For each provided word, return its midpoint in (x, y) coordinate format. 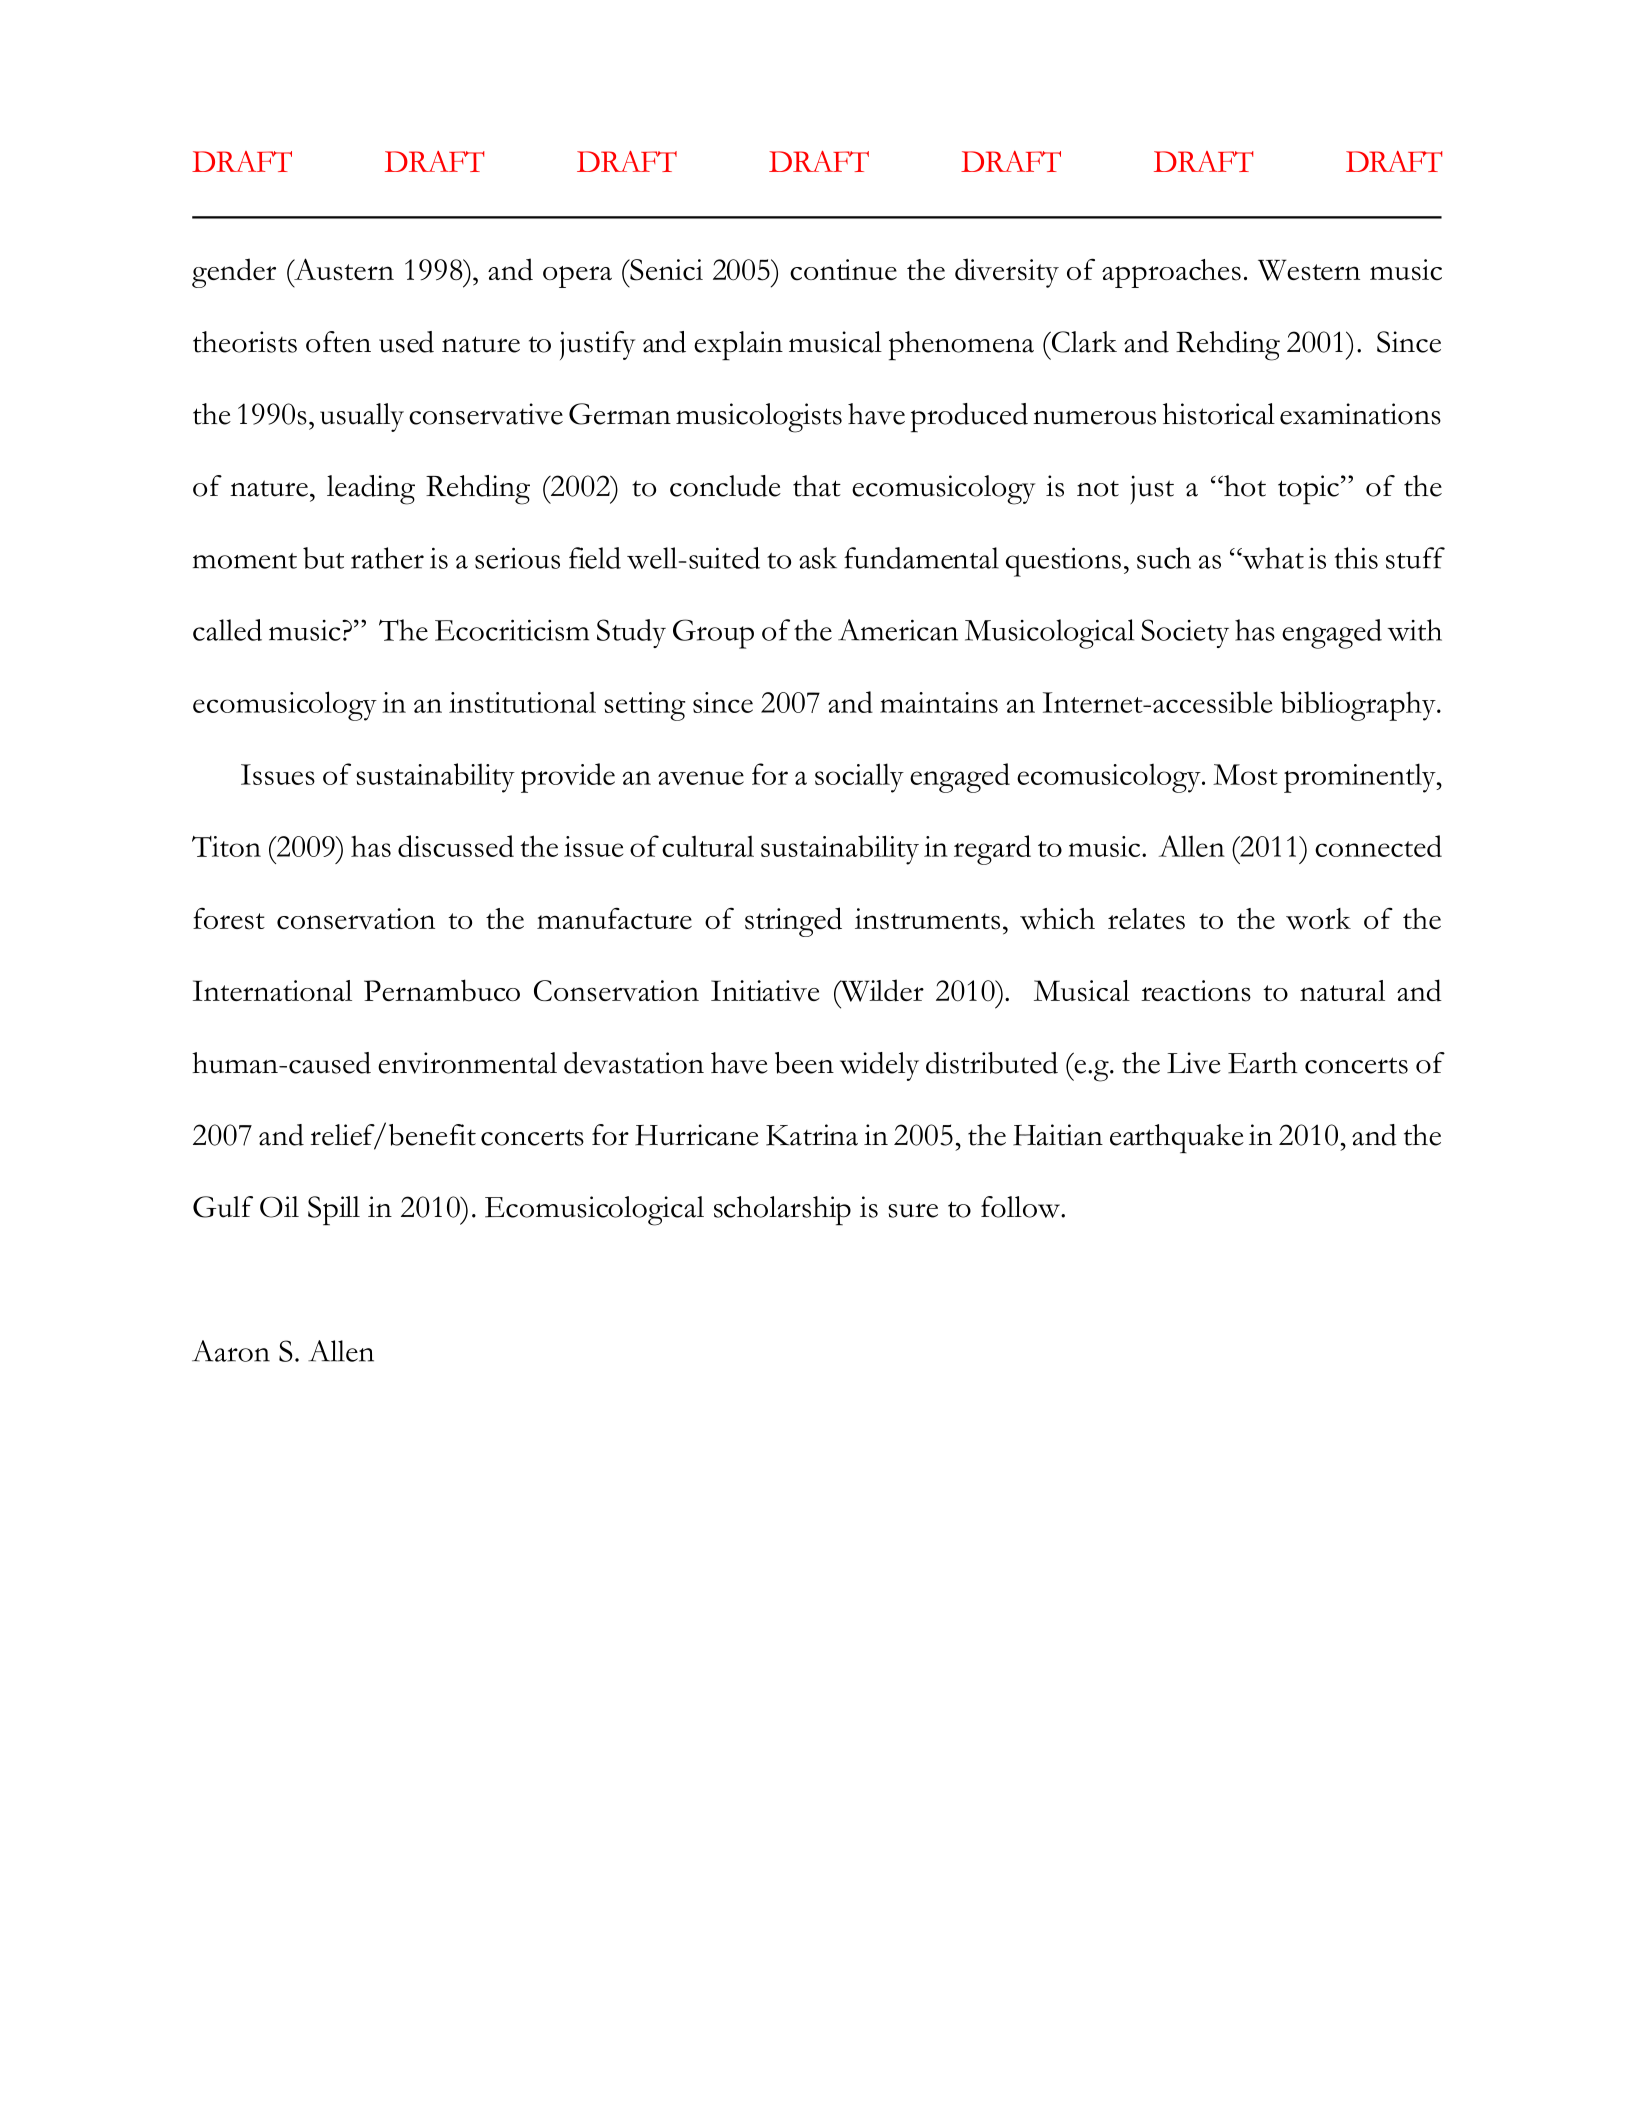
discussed (456, 846)
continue (843, 270)
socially (859, 778)
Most (1245, 774)
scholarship (782, 1211)
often (338, 342)
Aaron (231, 1351)
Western (1309, 270)
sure (913, 1210)
